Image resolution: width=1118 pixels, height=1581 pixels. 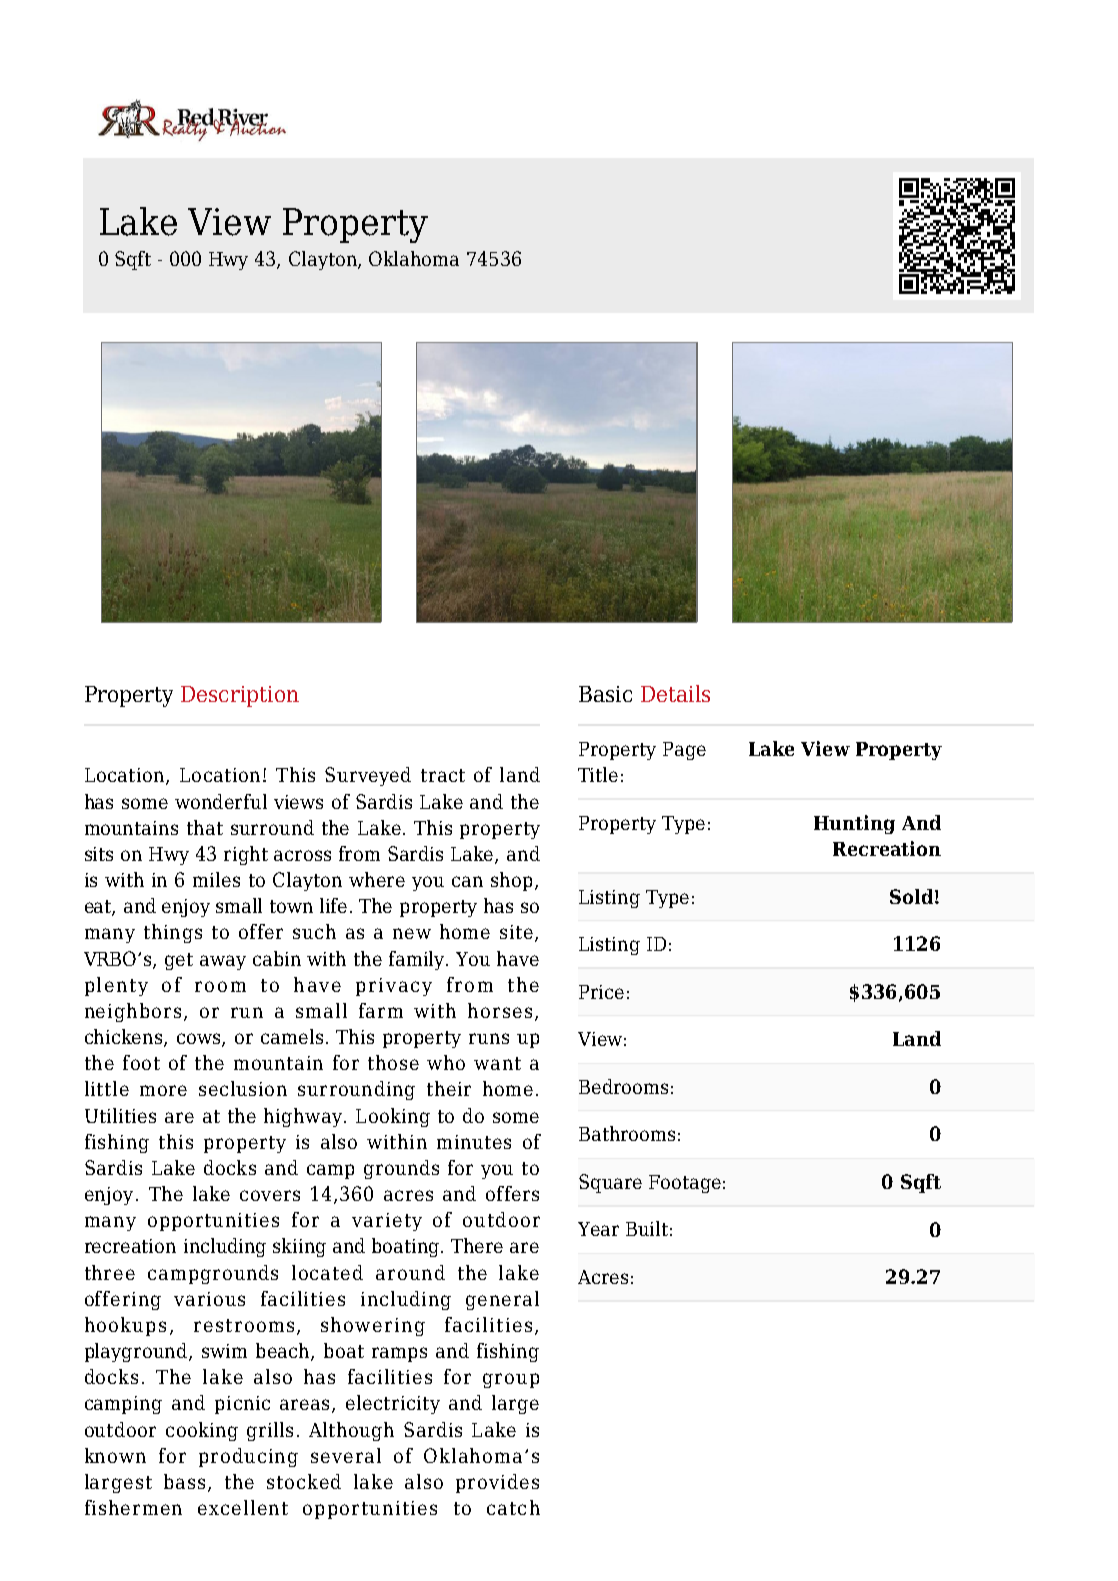 What do you see at coordinates (477, 1245) in the image?
I see `There` at bounding box center [477, 1245].
